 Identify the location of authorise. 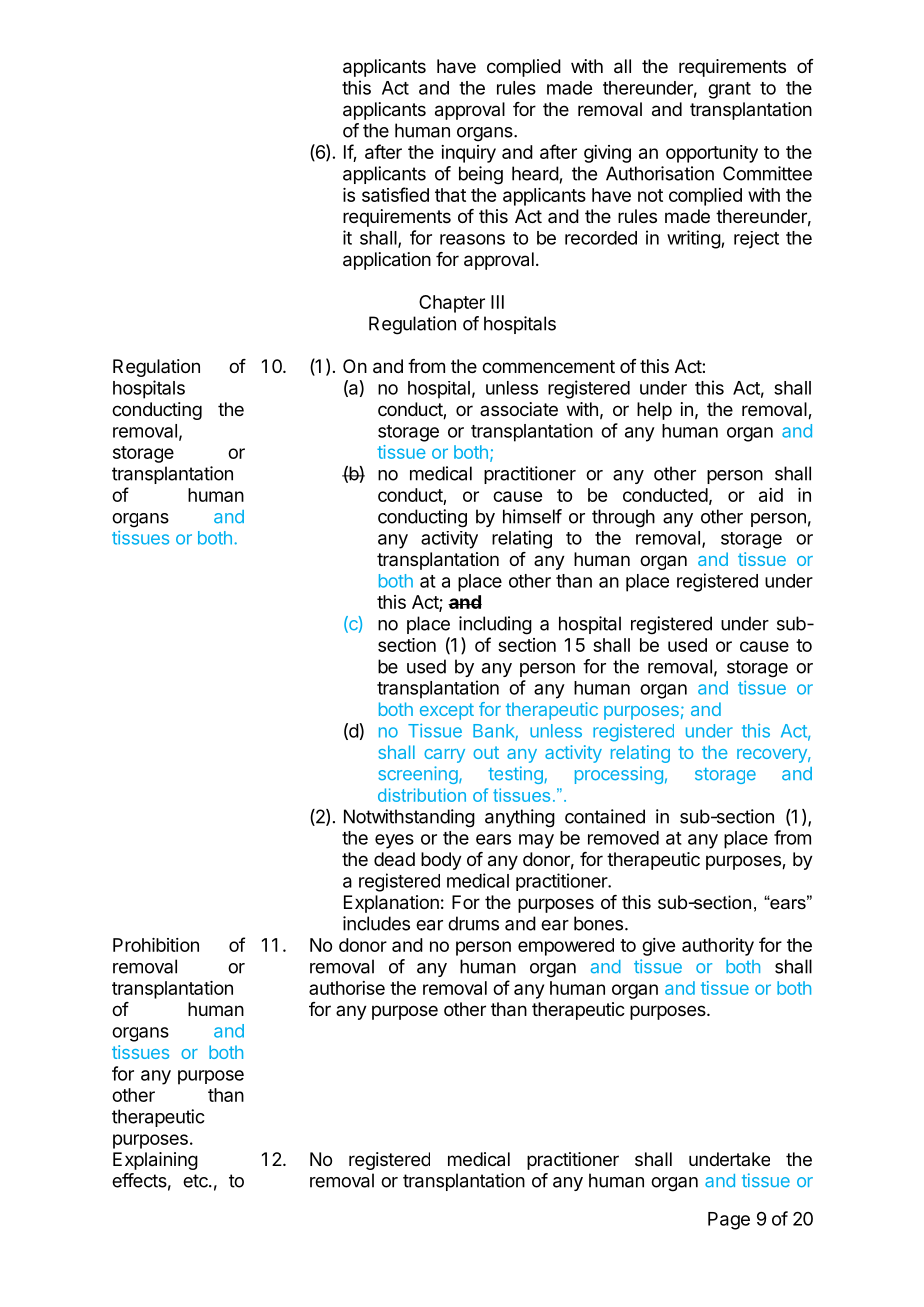
(347, 988).
